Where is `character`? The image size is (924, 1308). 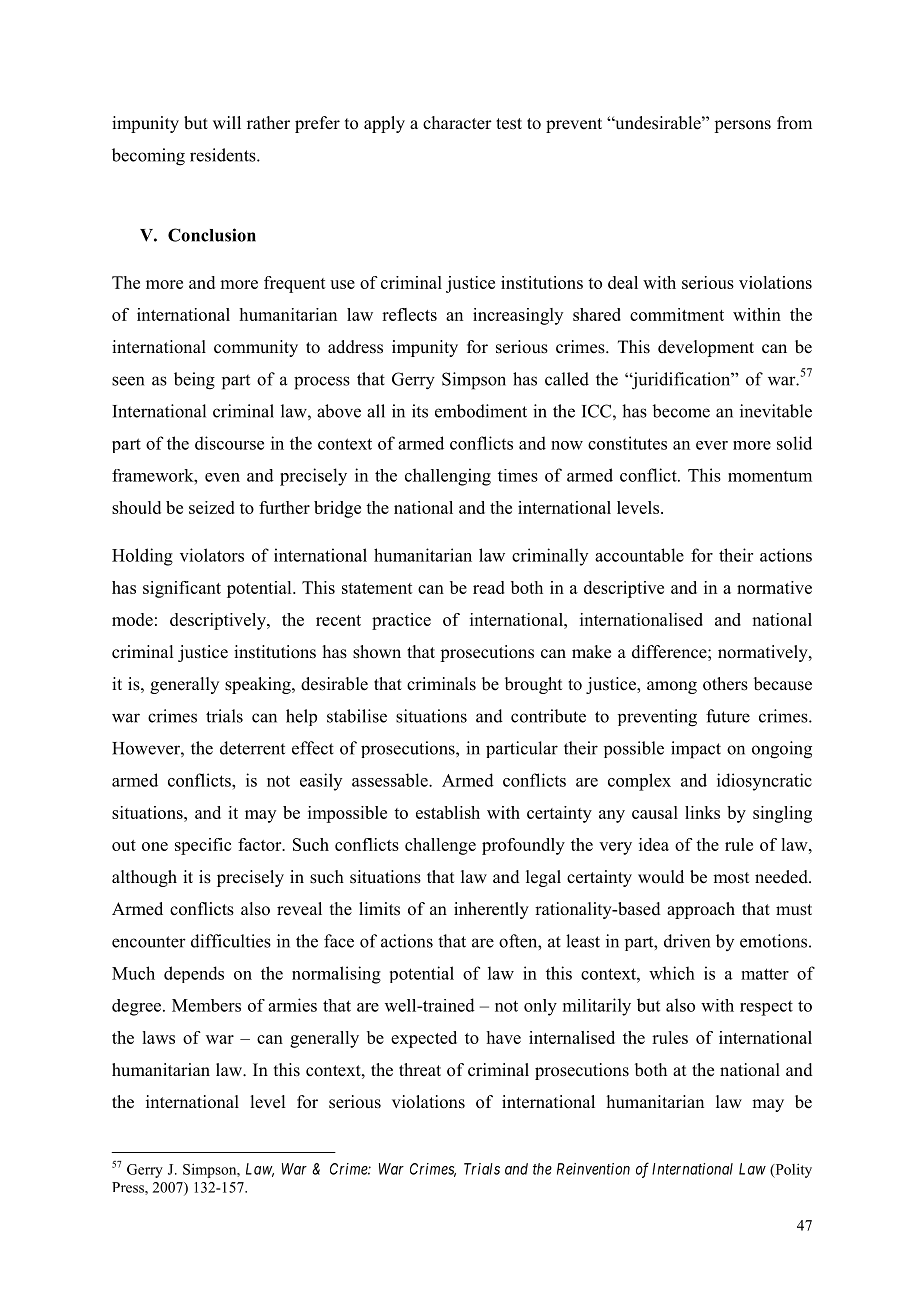
character is located at coordinates (457, 123).
